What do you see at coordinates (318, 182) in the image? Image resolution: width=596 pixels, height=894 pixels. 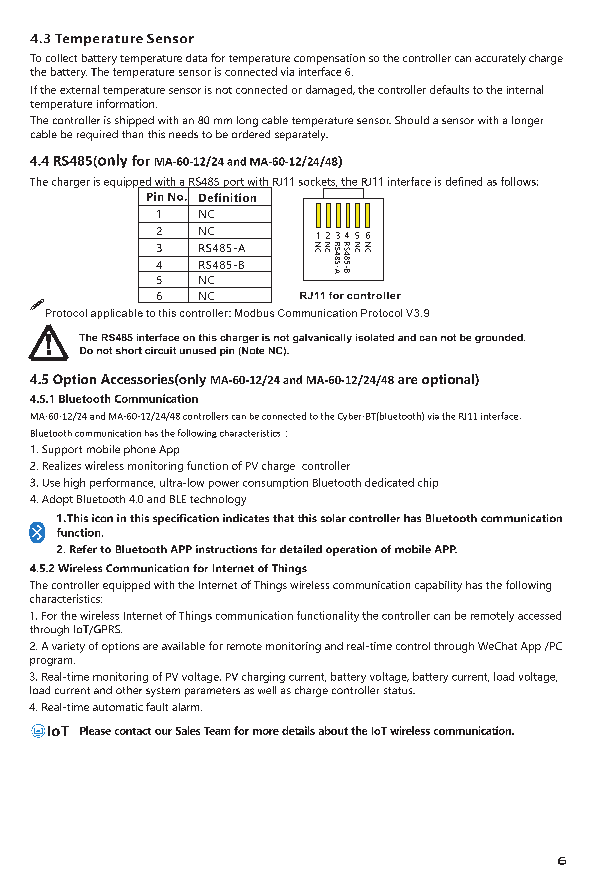 I see `sockets` at bounding box center [318, 182].
